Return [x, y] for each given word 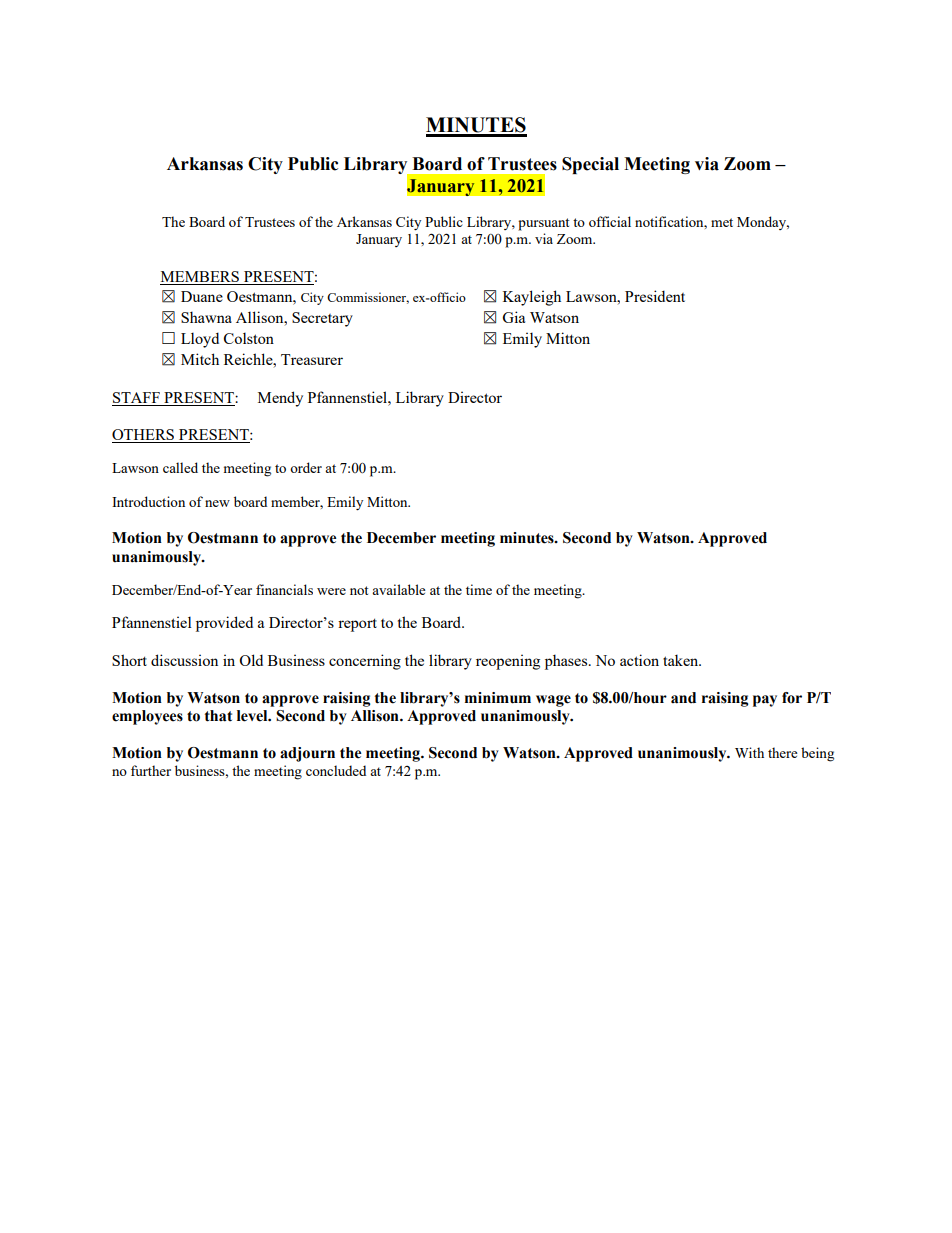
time [479, 589]
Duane [202, 296]
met [722, 222]
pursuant [543, 224]
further [151, 770]
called [180, 467]
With [749, 752]
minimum [498, 698]
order [306, 467]
